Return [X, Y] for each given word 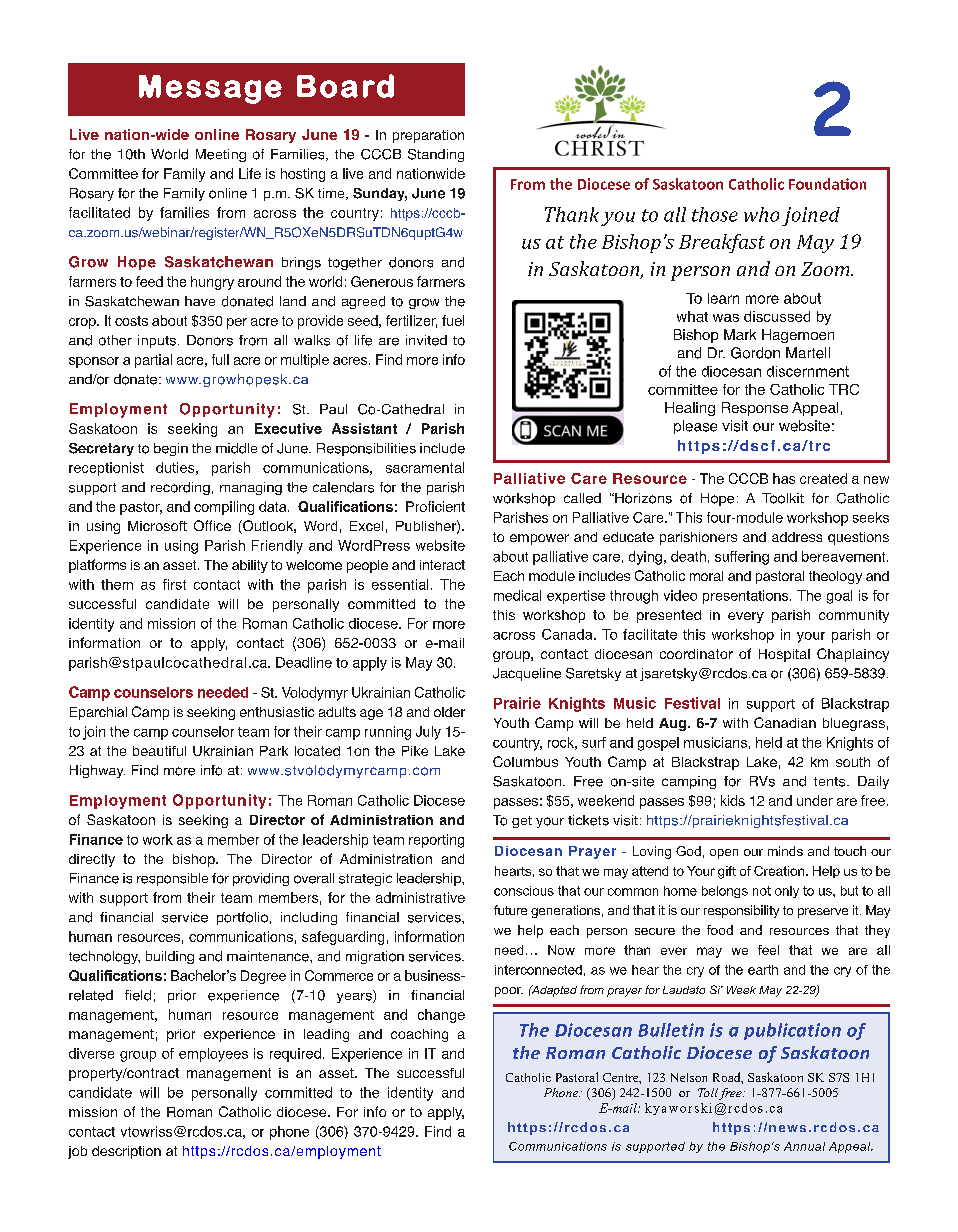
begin [171, 449]
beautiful [159, 751]
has [784, 478]
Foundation [827, 184]
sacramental [425, 467]
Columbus [525, 761]
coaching [419, 1035]
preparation [428, 136]
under [815, 800]
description [126, 1152]
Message [210, 89]
